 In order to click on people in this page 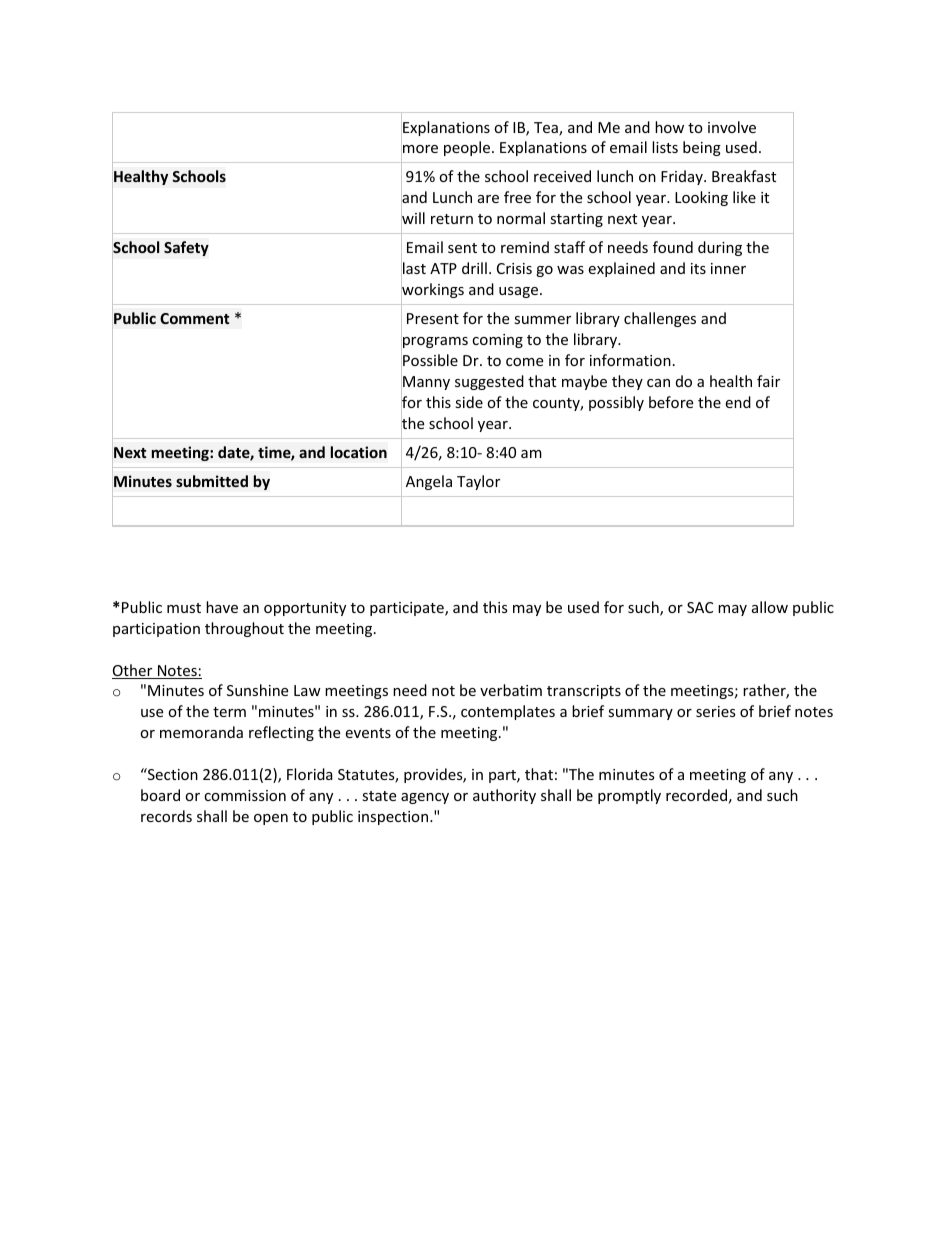, I will do `click(468, 148)`.
